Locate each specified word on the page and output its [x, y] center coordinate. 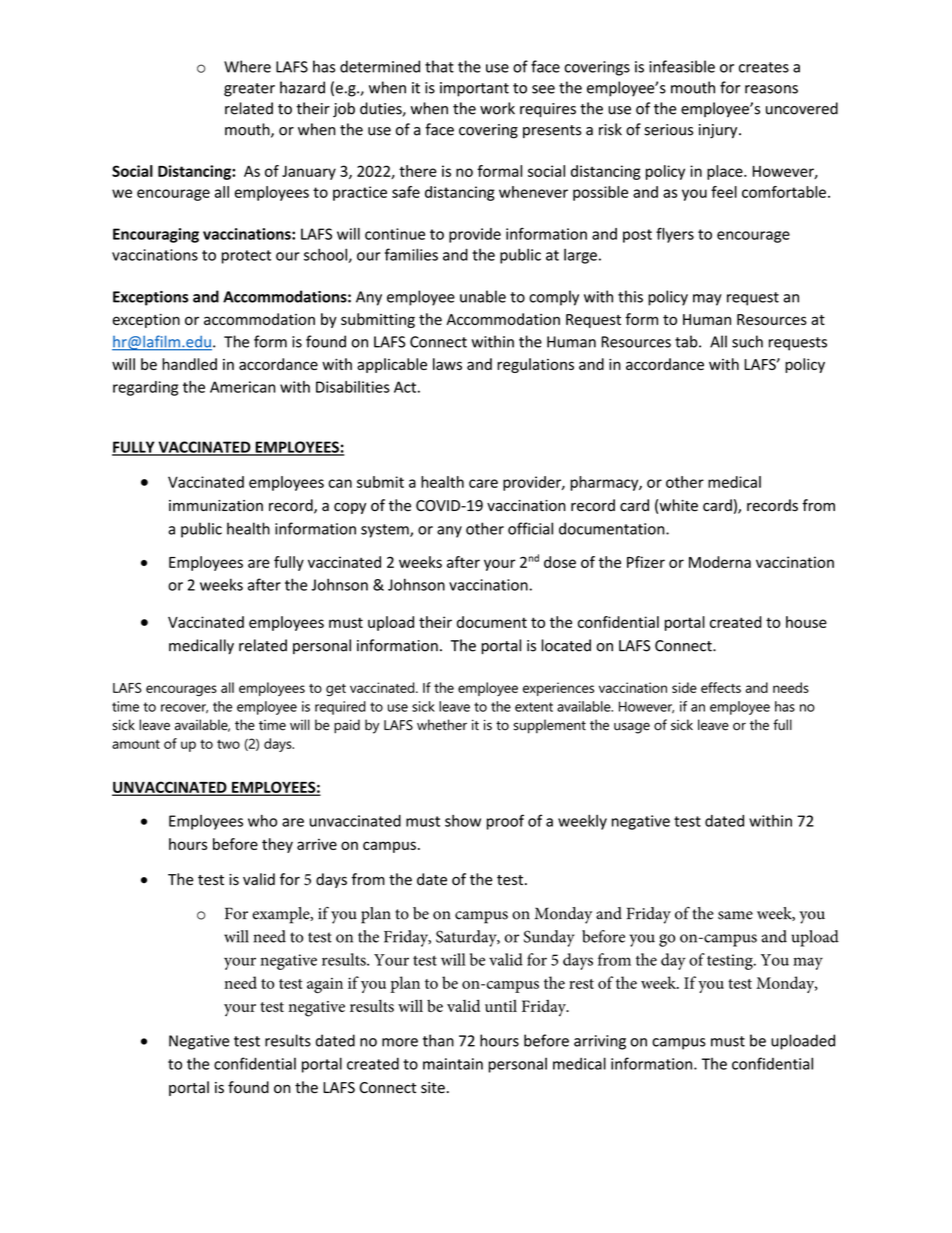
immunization [216, 506]
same [735, 915]
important [474, 89]
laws [447, 364]
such [747, 341]
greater [249, 90]
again [325, 985]
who [262, 821]
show [463, 821]
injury [719, 131]
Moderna [720, 562]
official [530, 528]
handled [189, 364]
